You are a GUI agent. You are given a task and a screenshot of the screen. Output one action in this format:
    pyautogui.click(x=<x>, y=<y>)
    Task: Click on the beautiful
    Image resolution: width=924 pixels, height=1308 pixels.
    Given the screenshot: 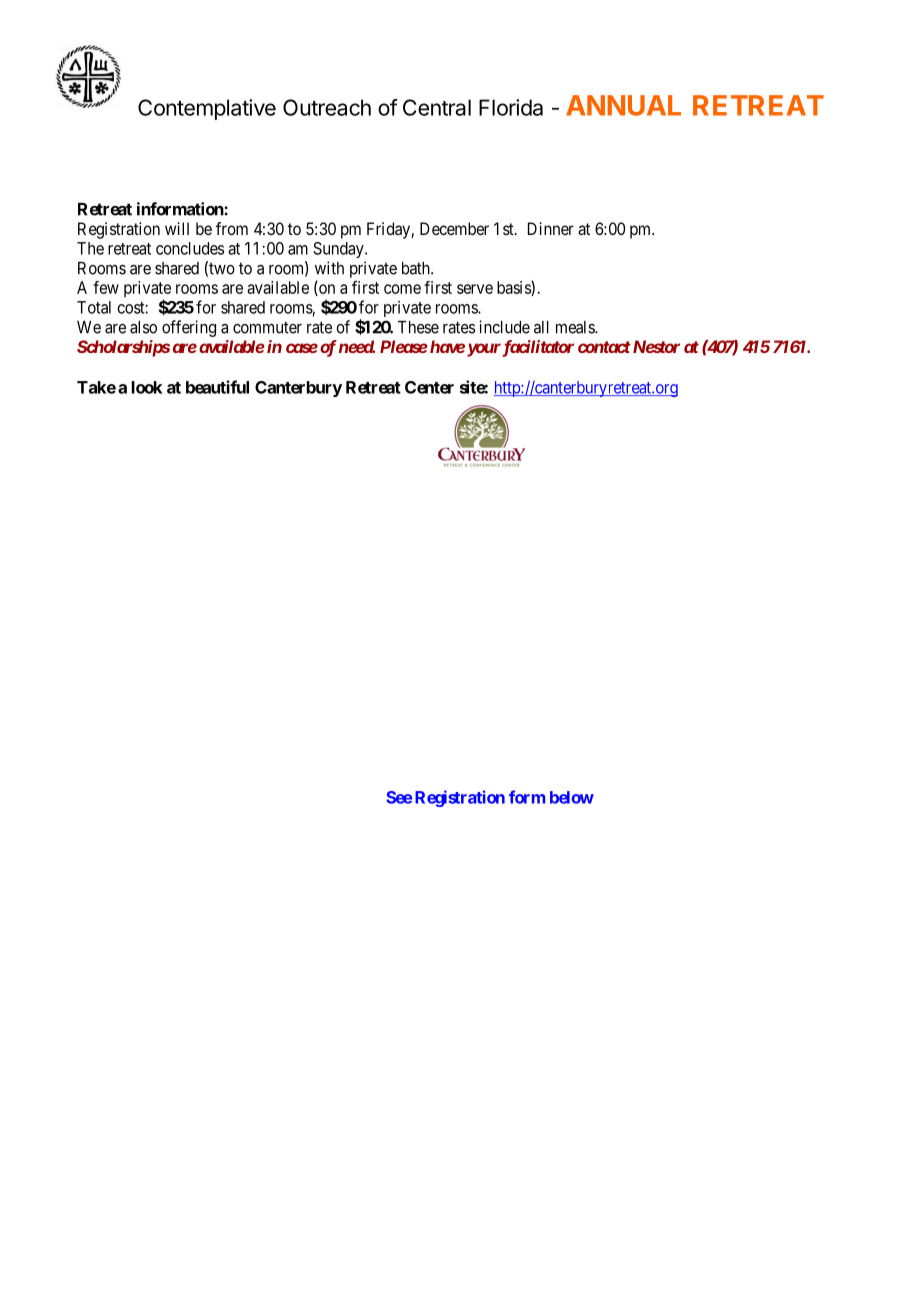 What is the action you would take?
    pyautogui.click(x=217, y=387)
